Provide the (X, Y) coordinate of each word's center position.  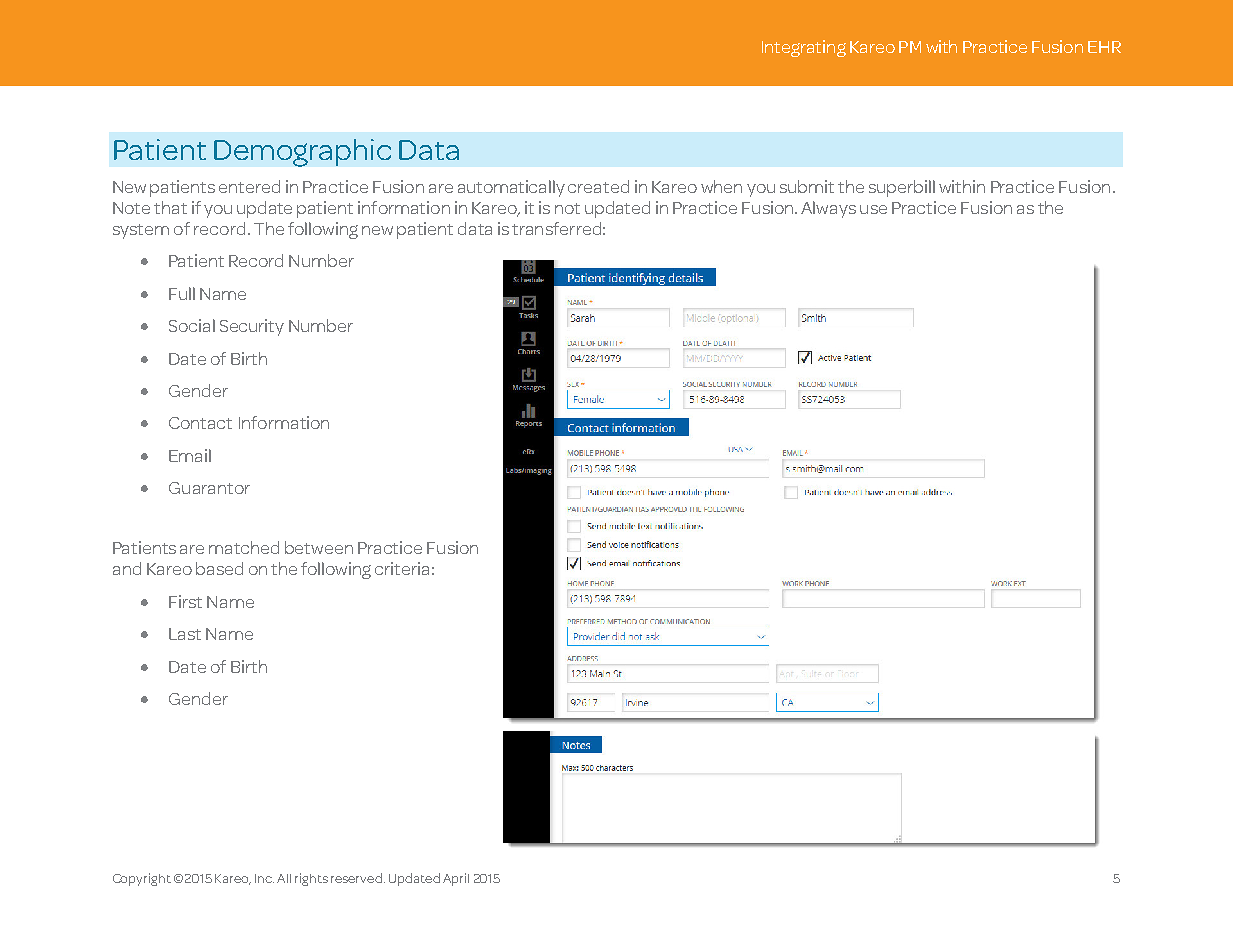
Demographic (302, 153)
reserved (356, 878)
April (456, 879)
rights (311, 879)
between (319, 547)
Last (185, 634)
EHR (1104, 47)
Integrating (804, 48)
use (873, 209)
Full (182, 293)
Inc (264, 878)
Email (190, 455)
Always (828, 209)
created (598, 186)
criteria (402, 568)
